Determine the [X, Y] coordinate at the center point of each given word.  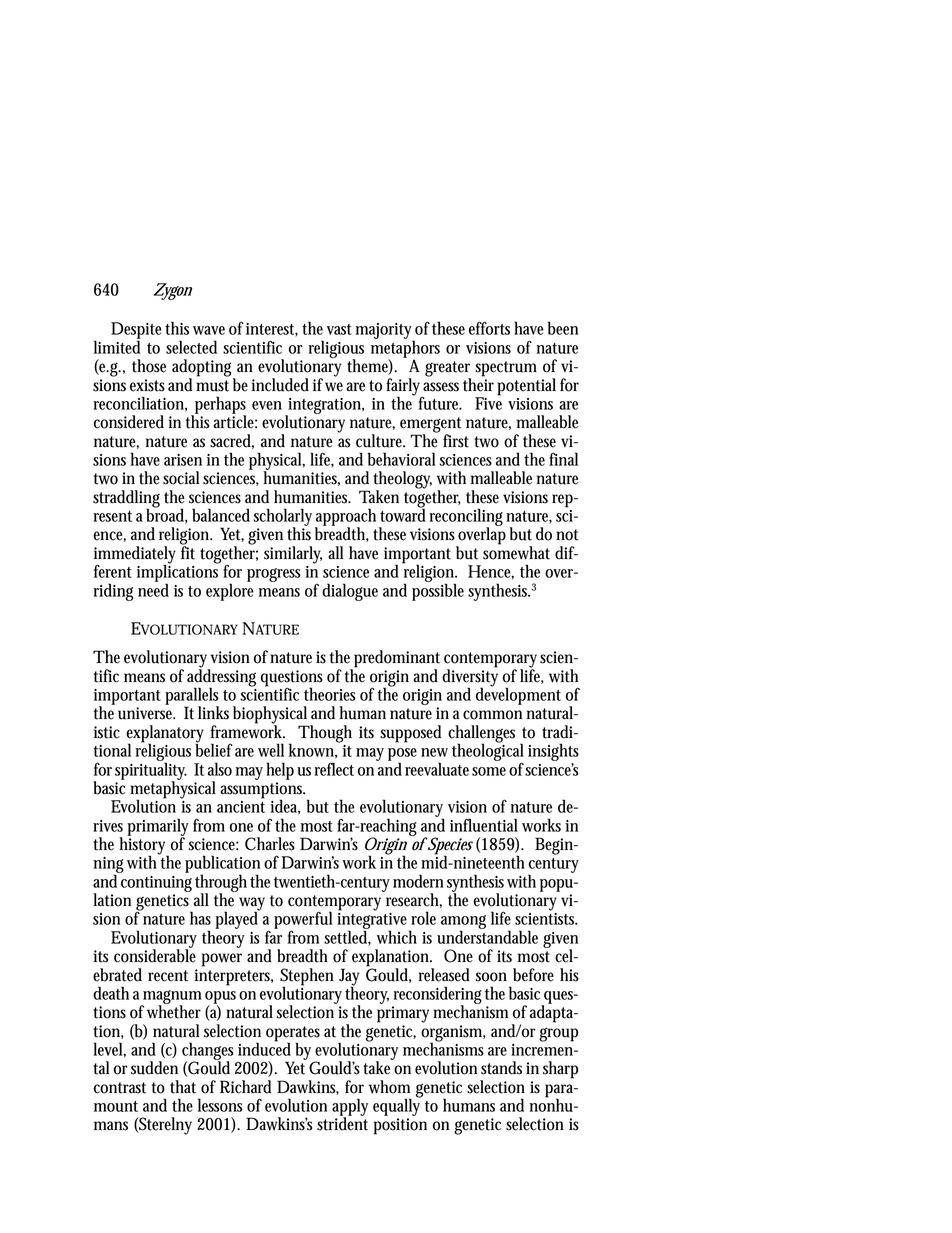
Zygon [172, 291]
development [518, 695]
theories [330, 694]
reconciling [466, 518]
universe [146, 713]
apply [350, 1108]
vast [339, 329]
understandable [487, 936]
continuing [156, 884]
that [183, 1087]
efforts [489, 328]
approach [347, 518]
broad [167, 515]
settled [347, 937]
